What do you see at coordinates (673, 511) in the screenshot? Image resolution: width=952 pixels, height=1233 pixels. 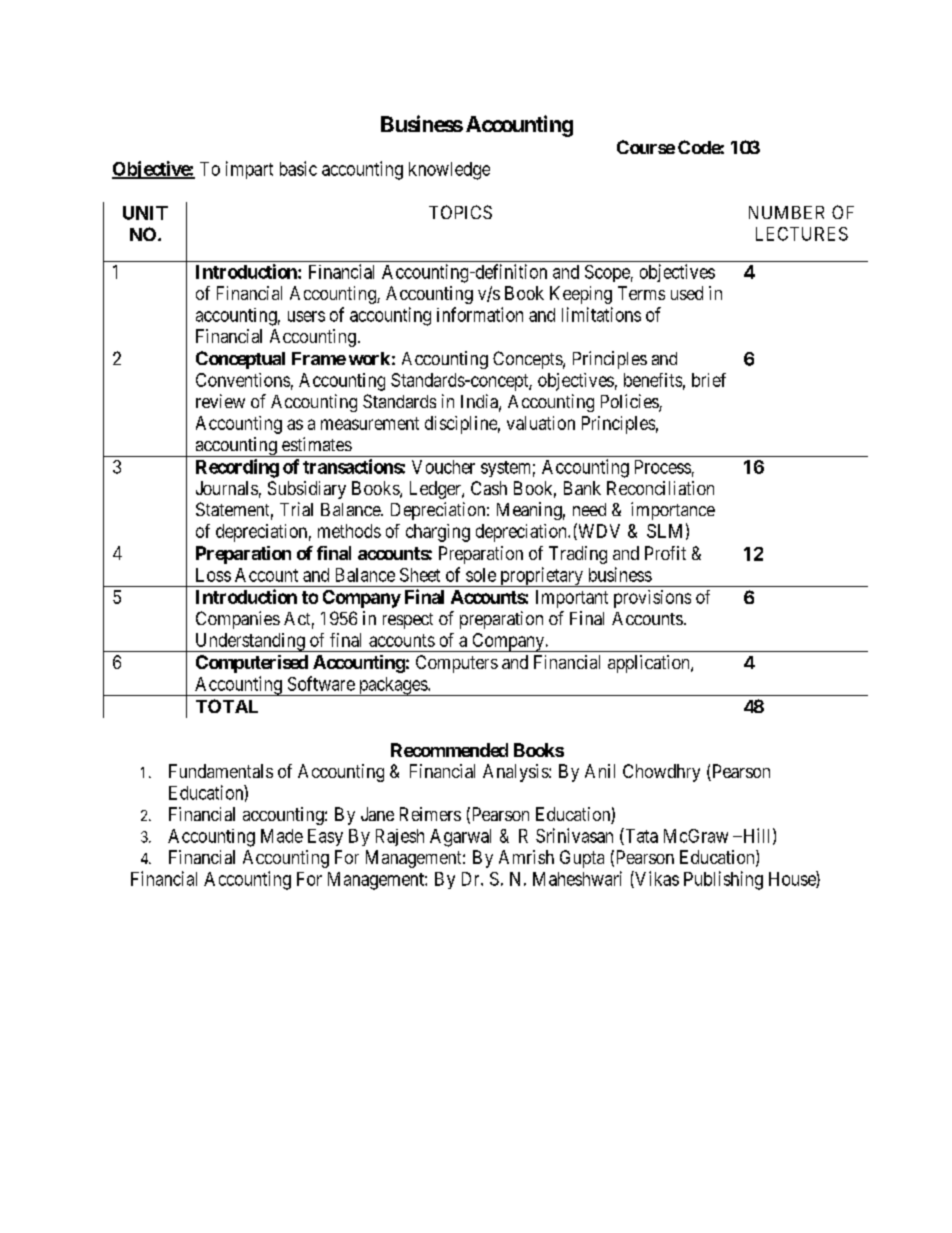 I see `importance` at bounding box center [673, 511].
